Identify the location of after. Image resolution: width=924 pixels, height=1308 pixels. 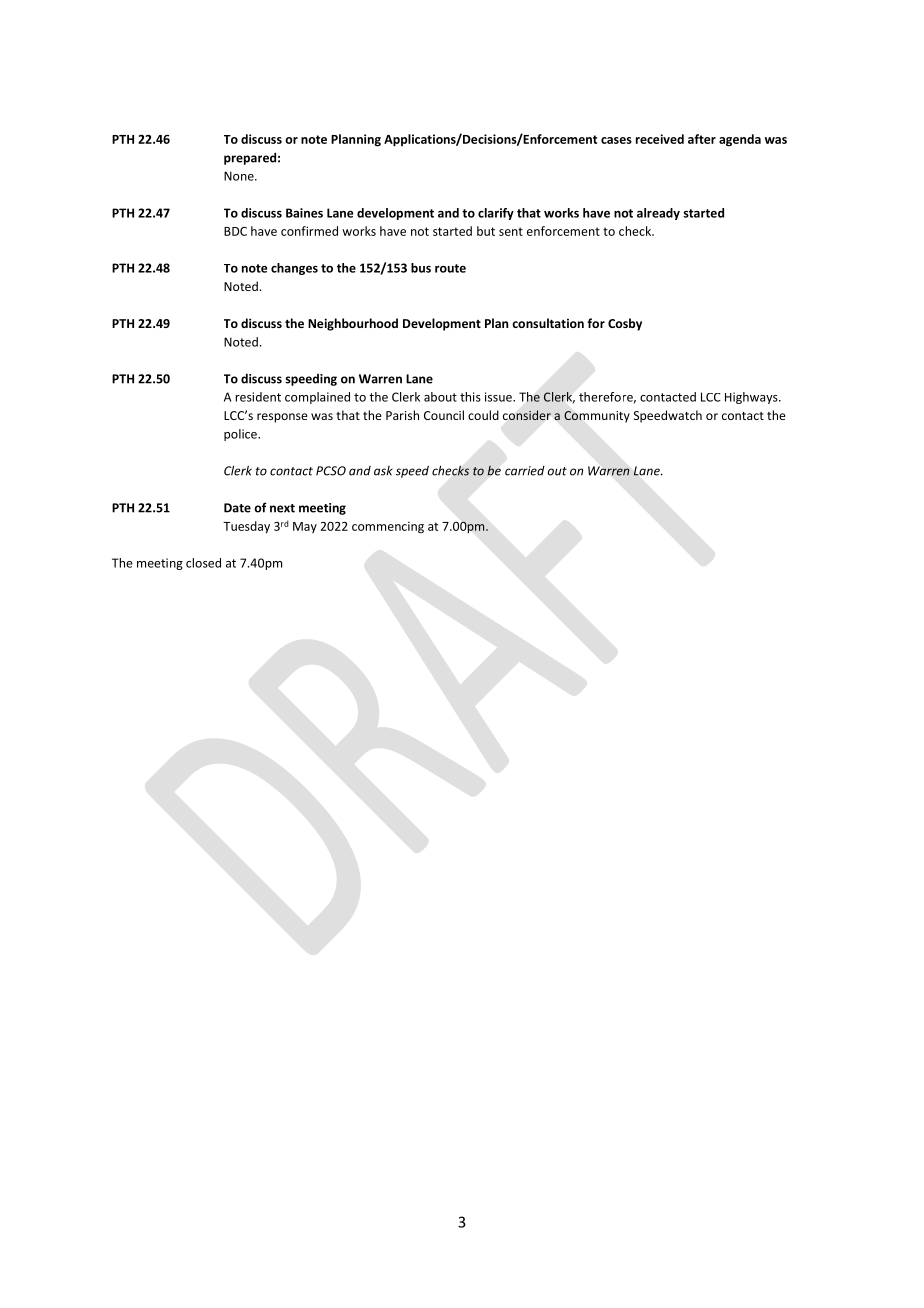
(702, 139).
